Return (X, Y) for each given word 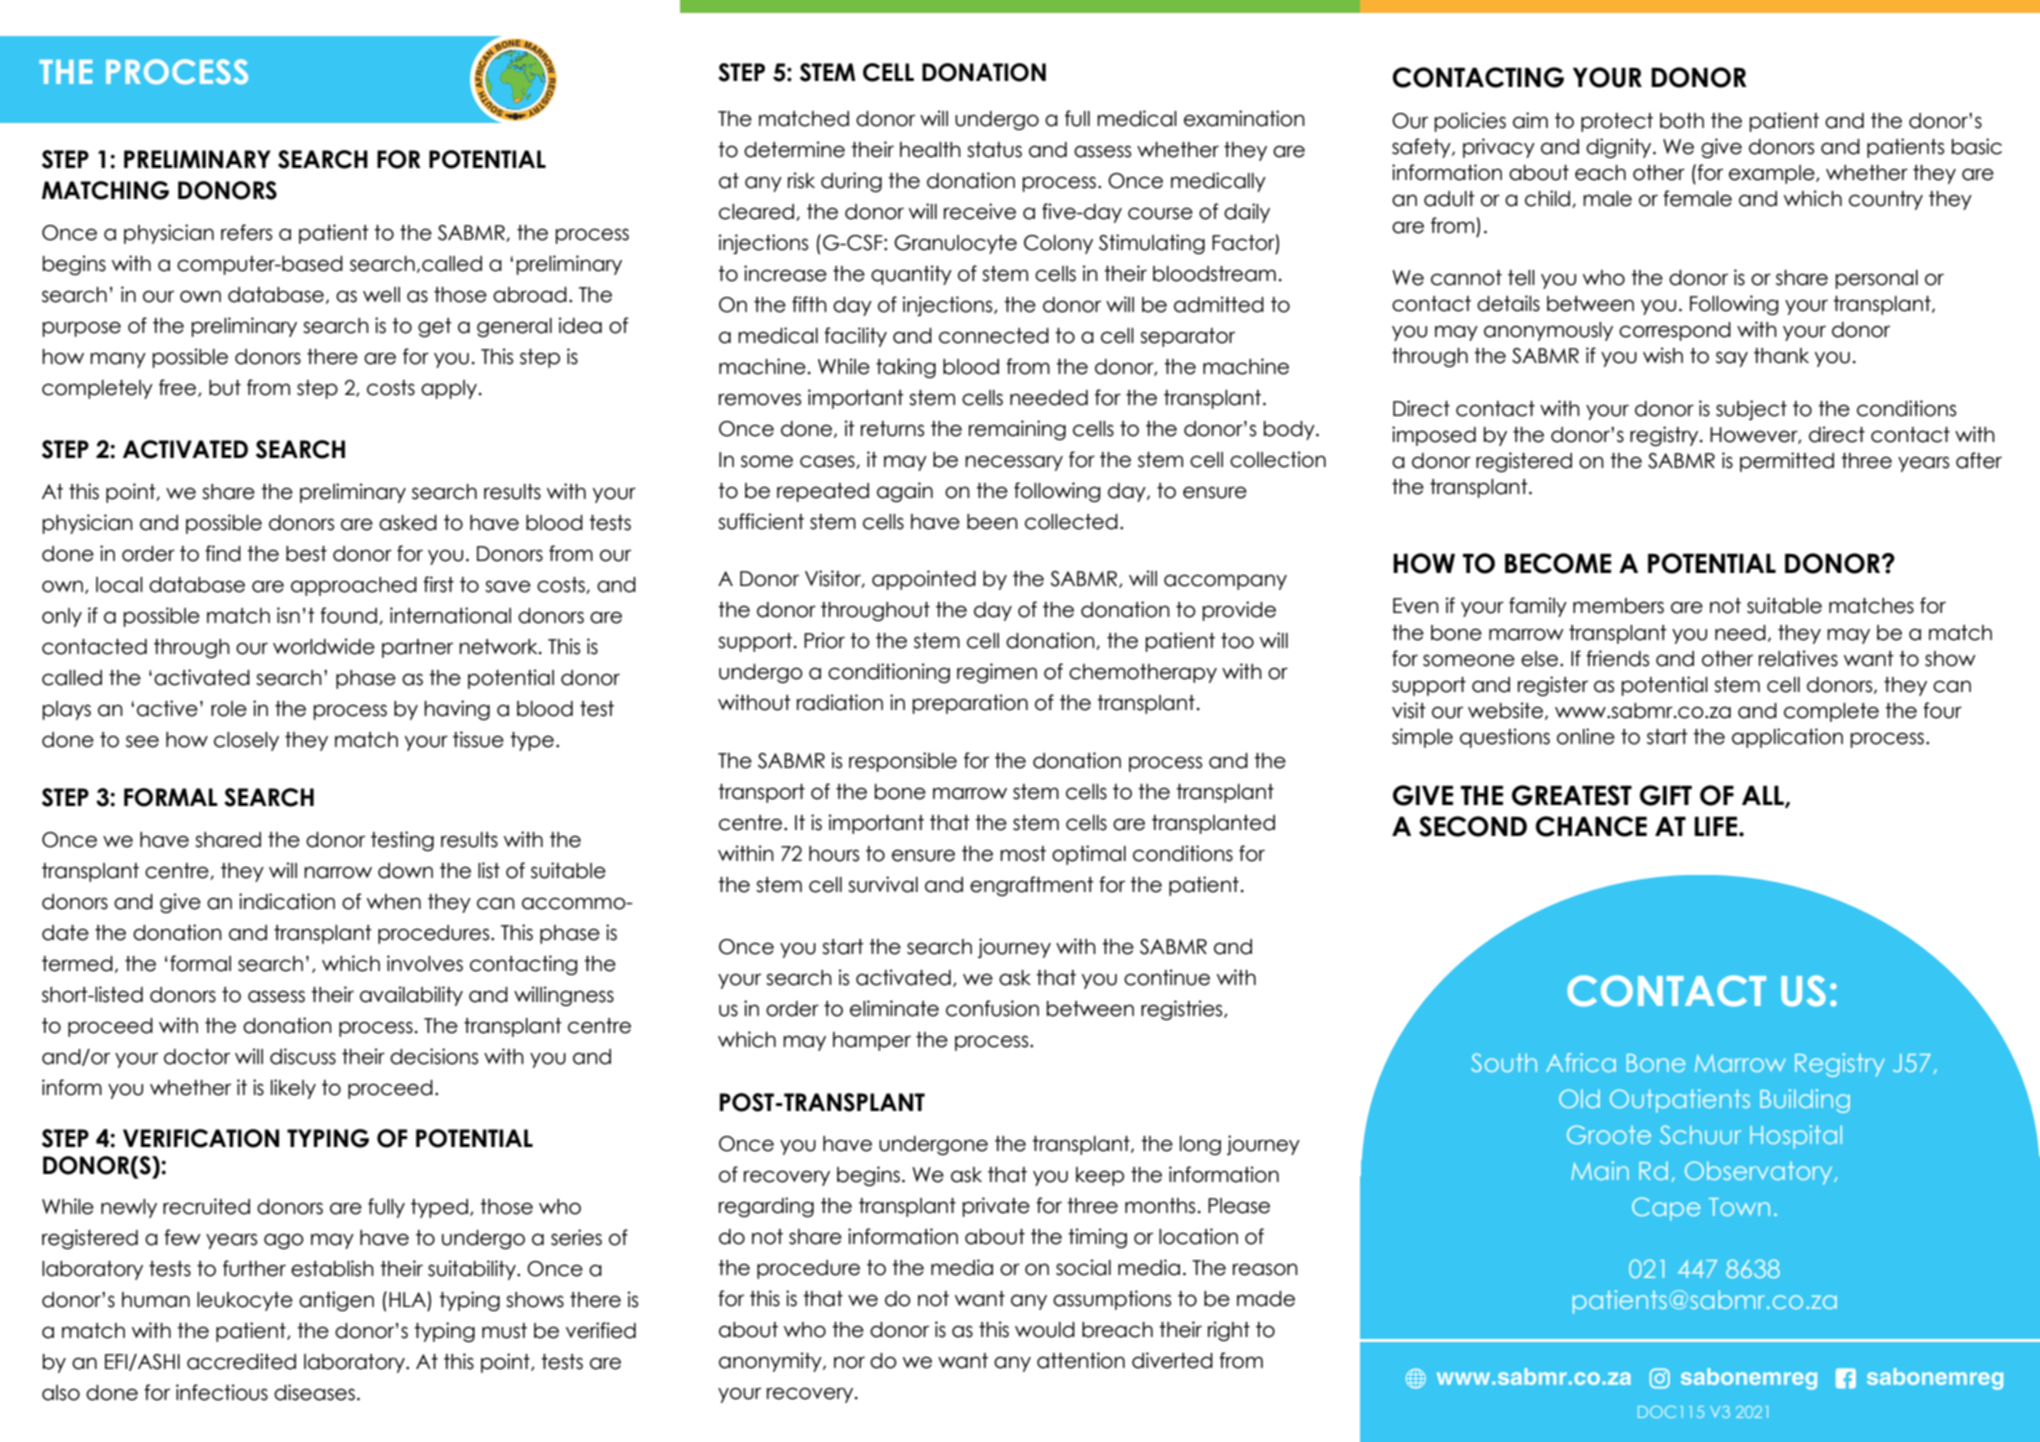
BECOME (1558, 563)
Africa (1581, 1062)
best (306, 554)
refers (246, 232)
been (992, 522)
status (994, 150)
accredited (241, 1361)
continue (1167, 977)
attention (1081, 1360)
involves (425, 963)
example (1773, 174)
